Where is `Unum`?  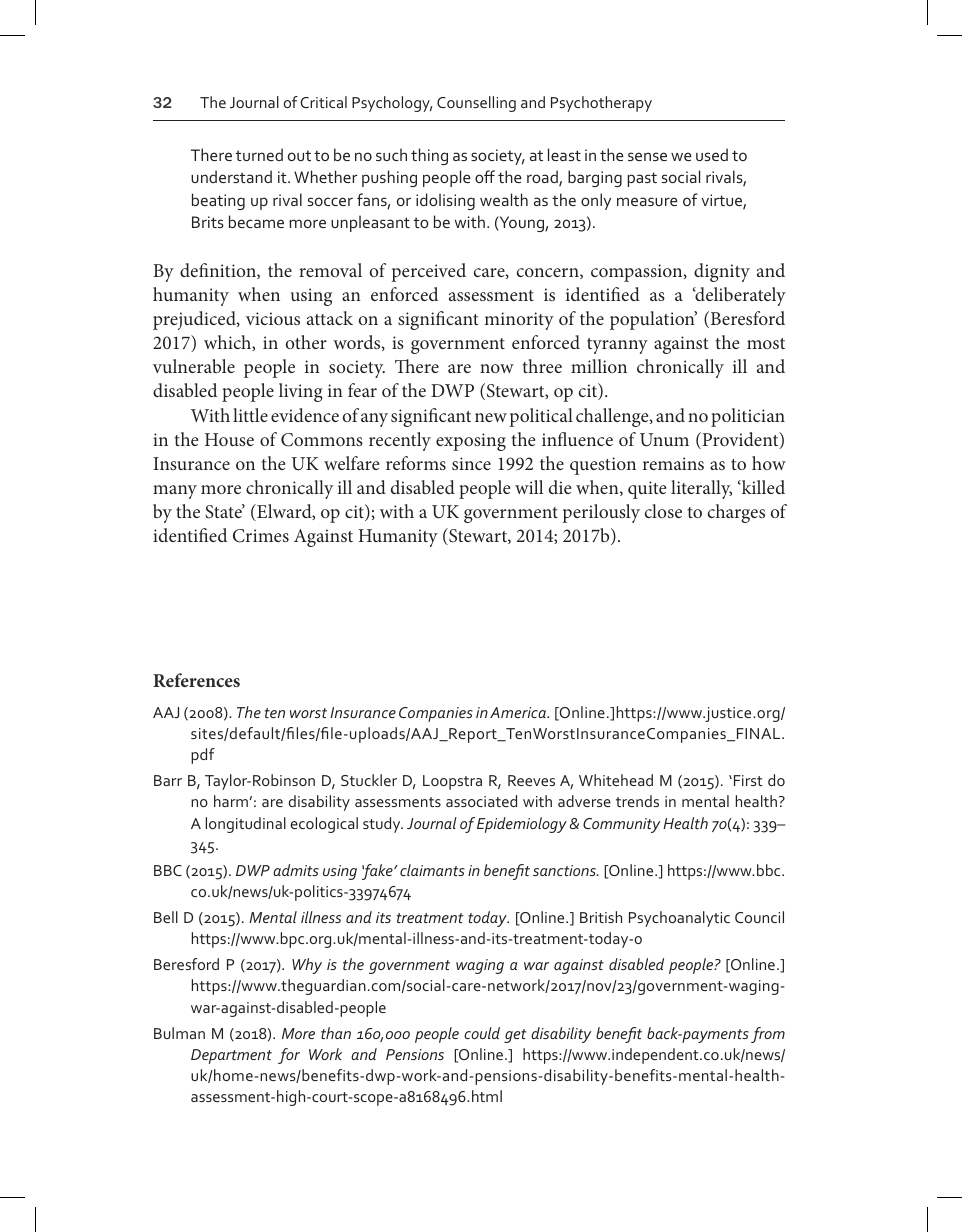 Unum is located at coordinates (664, 440).
